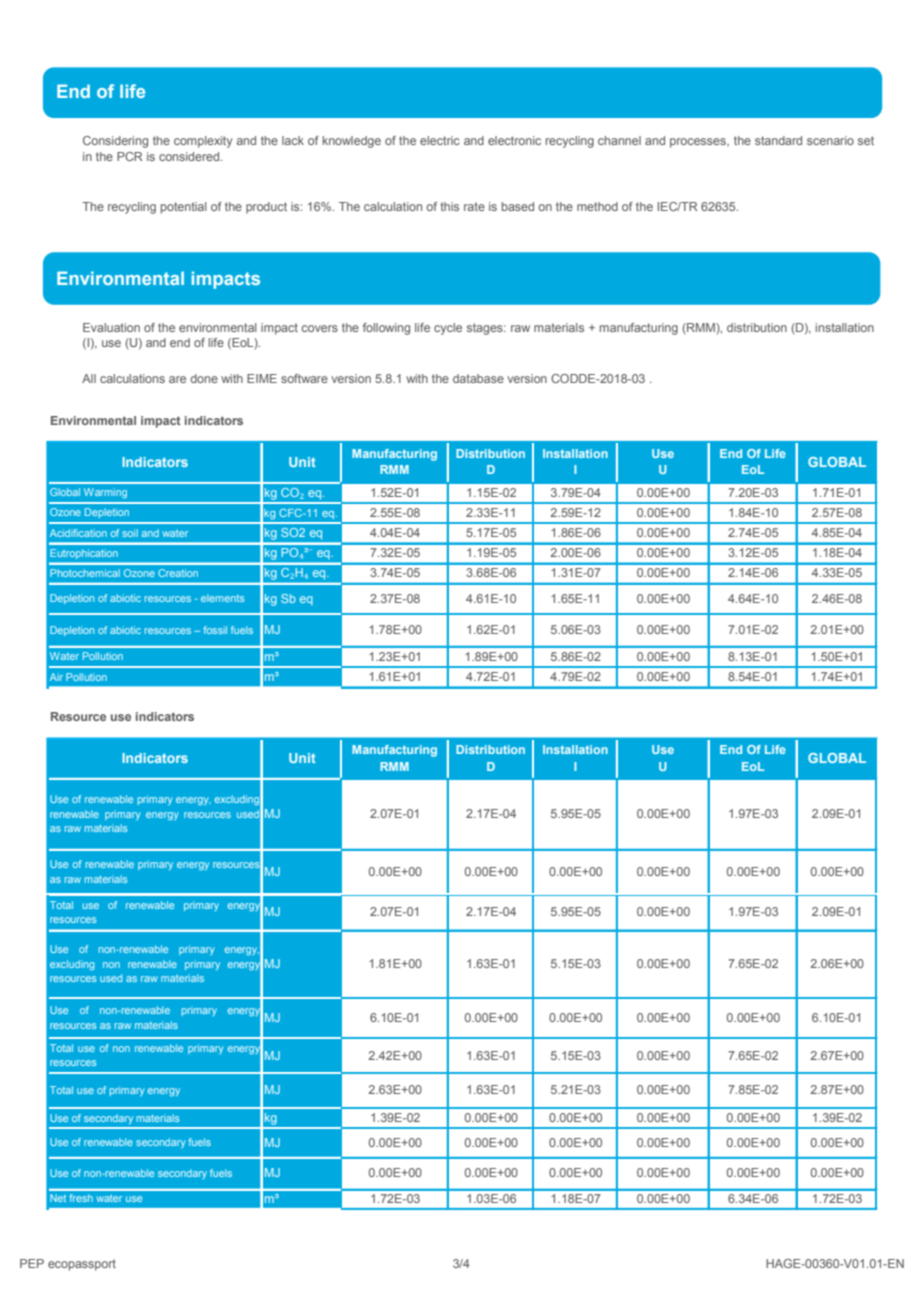 Image resolution: width=924 pixels, height=1309 pixels. I want to click on elements, so click(222, 598).
